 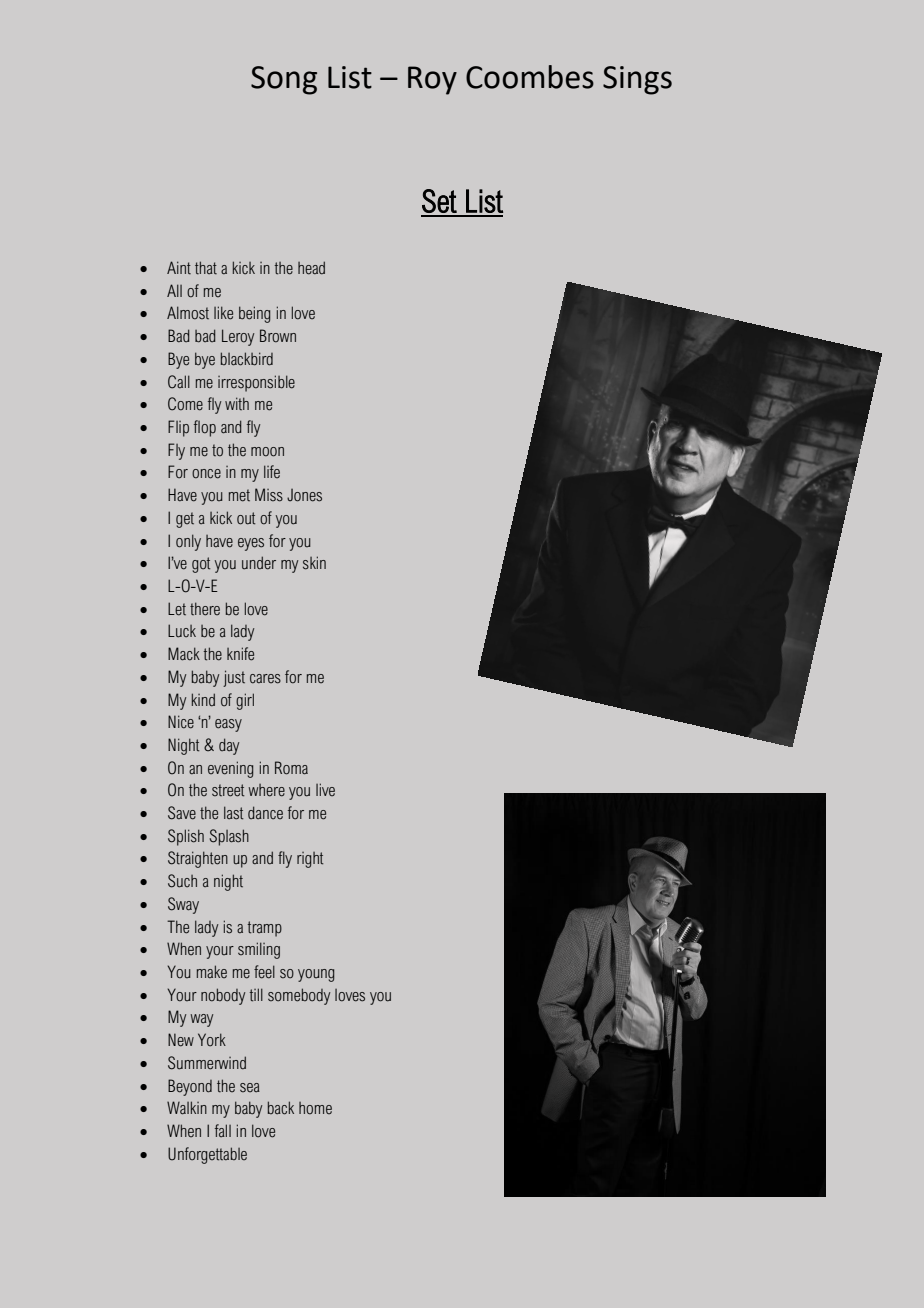 I want to click on there, so click(x=205, y=609).
